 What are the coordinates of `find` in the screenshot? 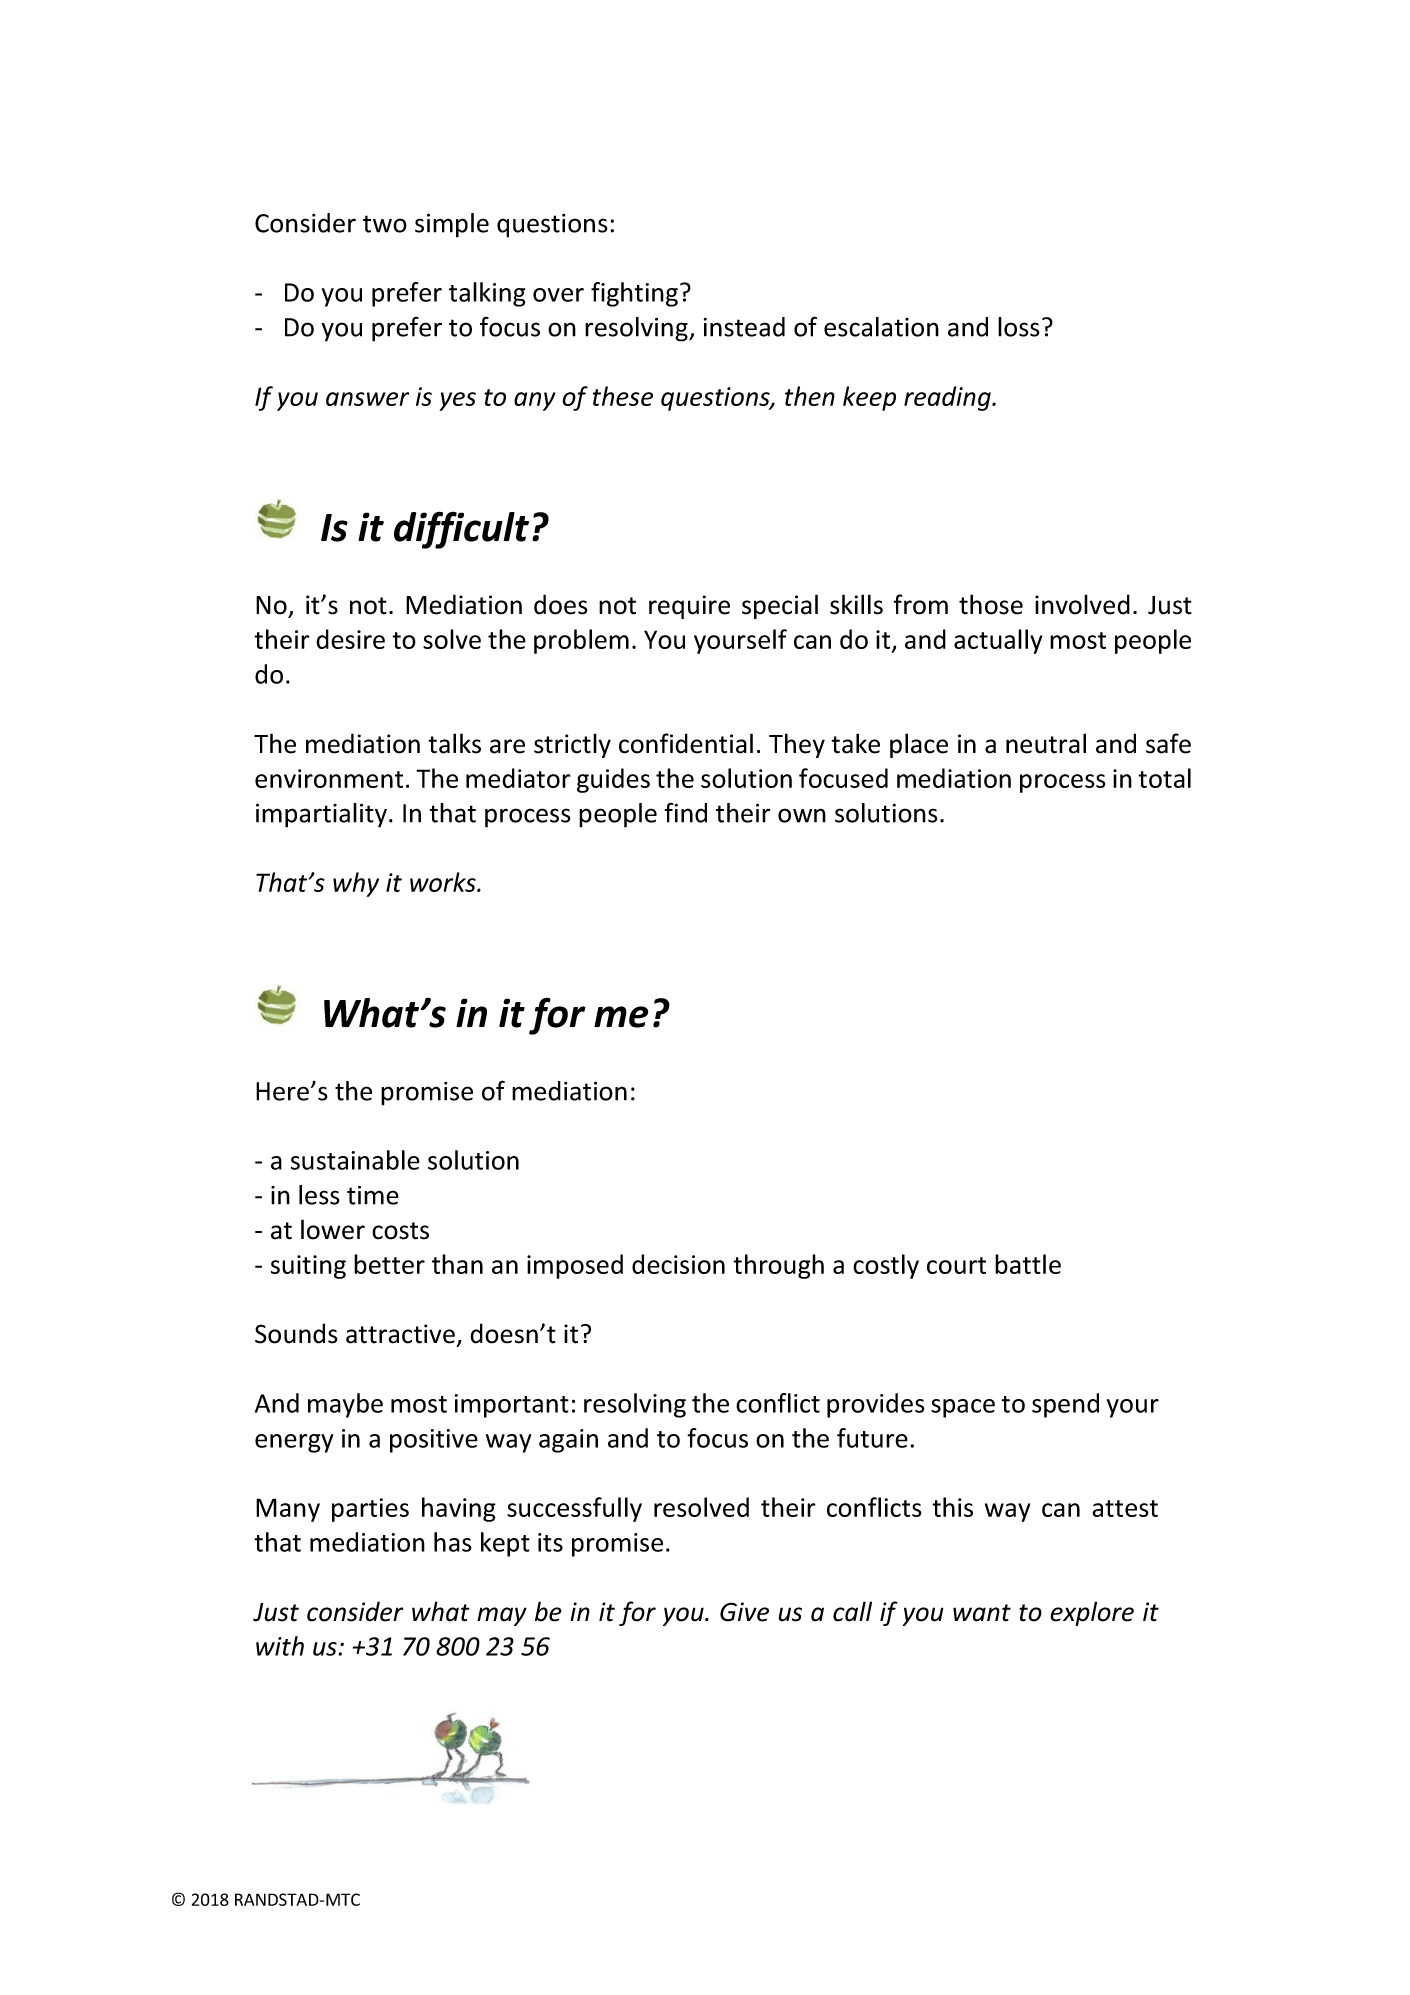 It's located at (686, 812).
